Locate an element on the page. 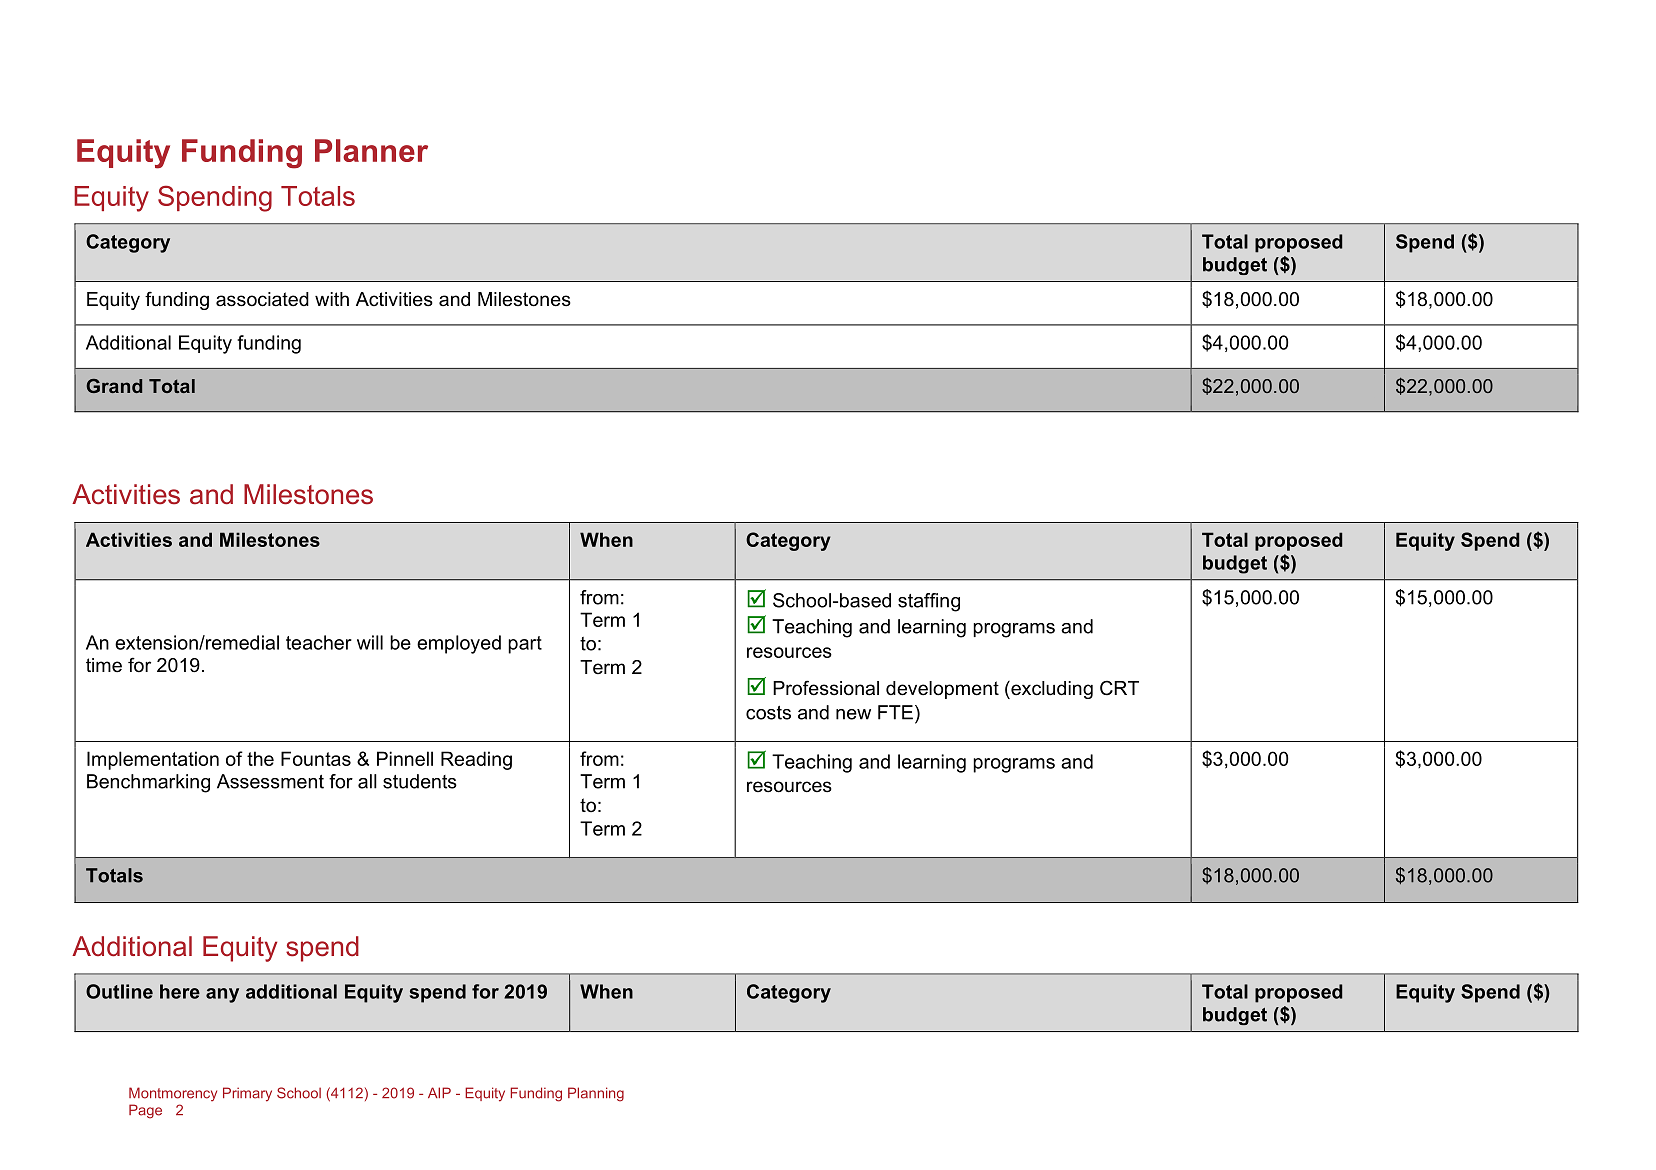  AIP is located at coordinates (439, 1092).
